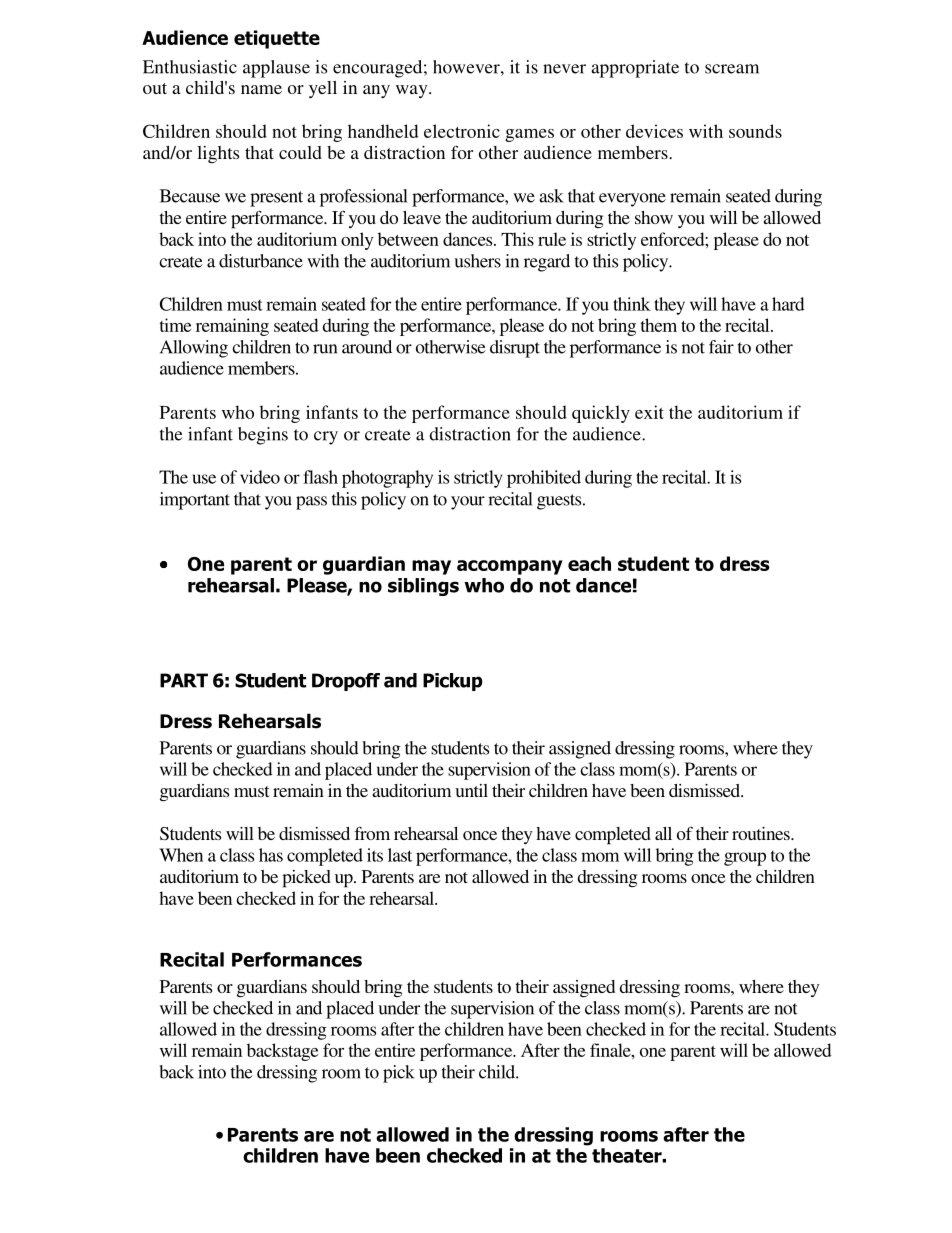 The width and height of the screenshot is (952, 1233). I want to click on prohibited, so click(544, 479).
